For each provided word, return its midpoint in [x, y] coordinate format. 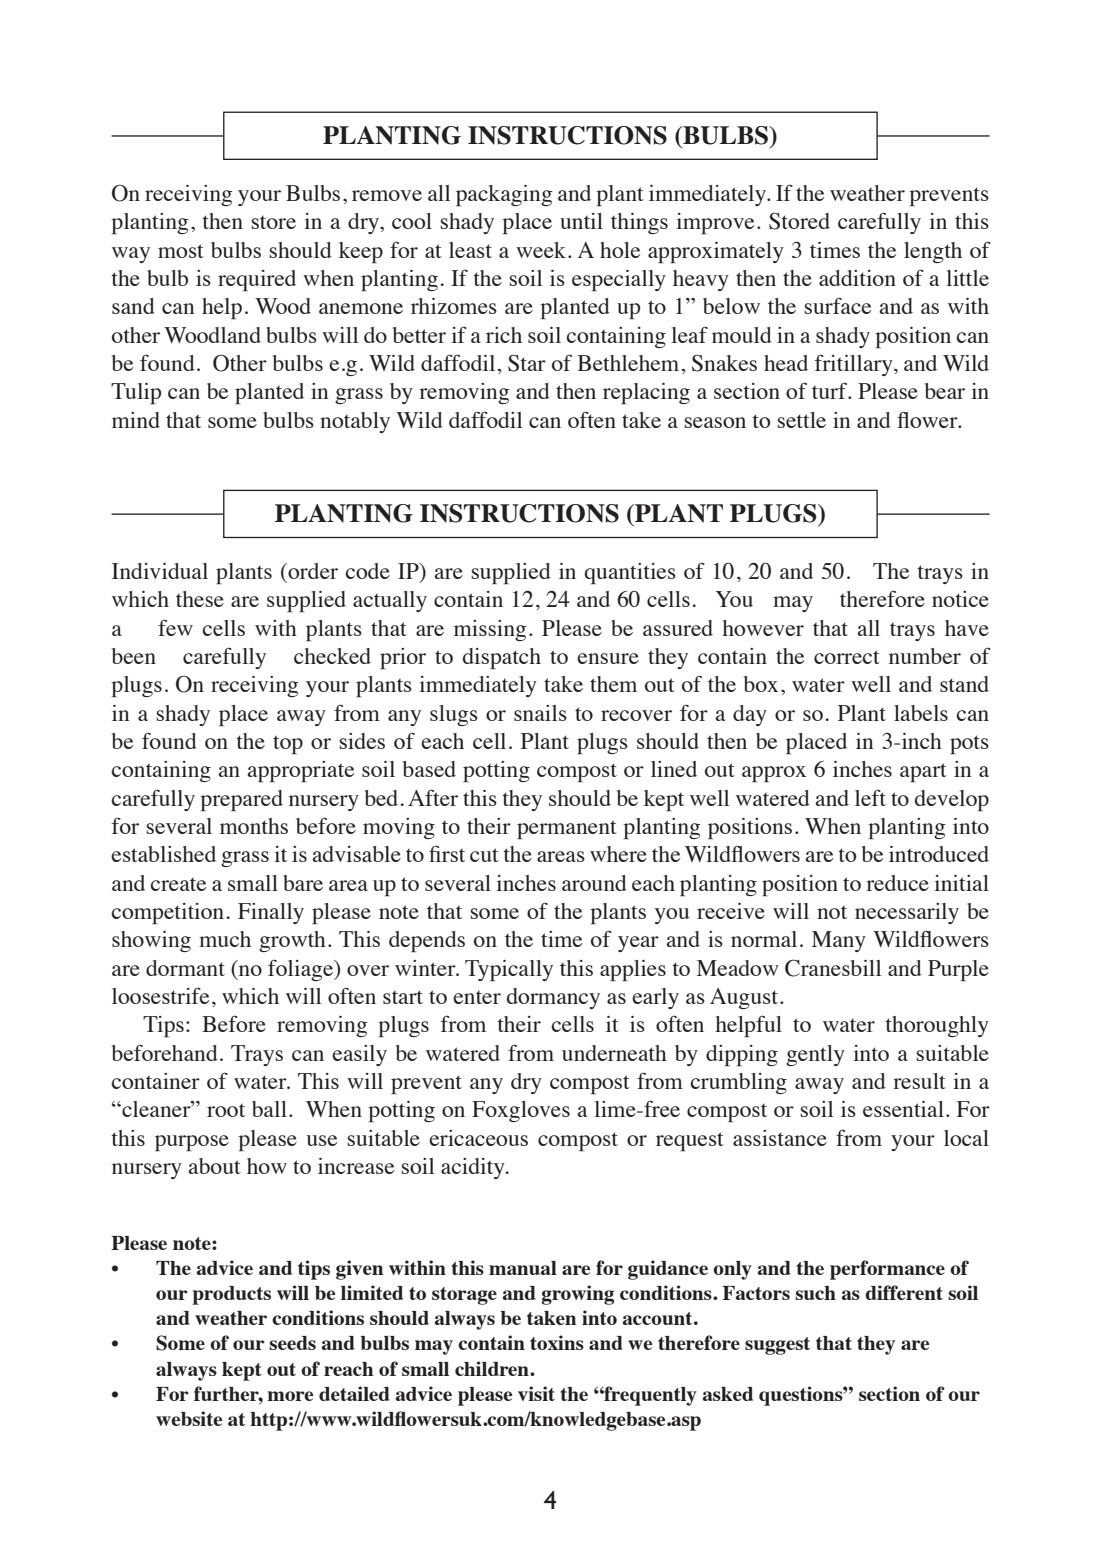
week [542, 250]
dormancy [553, 998]
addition [857, 278]
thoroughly [937, 1026]
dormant [185, 968]
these [200, 599]
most [181, 251]
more [290, 1396]
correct [847, 657]
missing [490, 630]
